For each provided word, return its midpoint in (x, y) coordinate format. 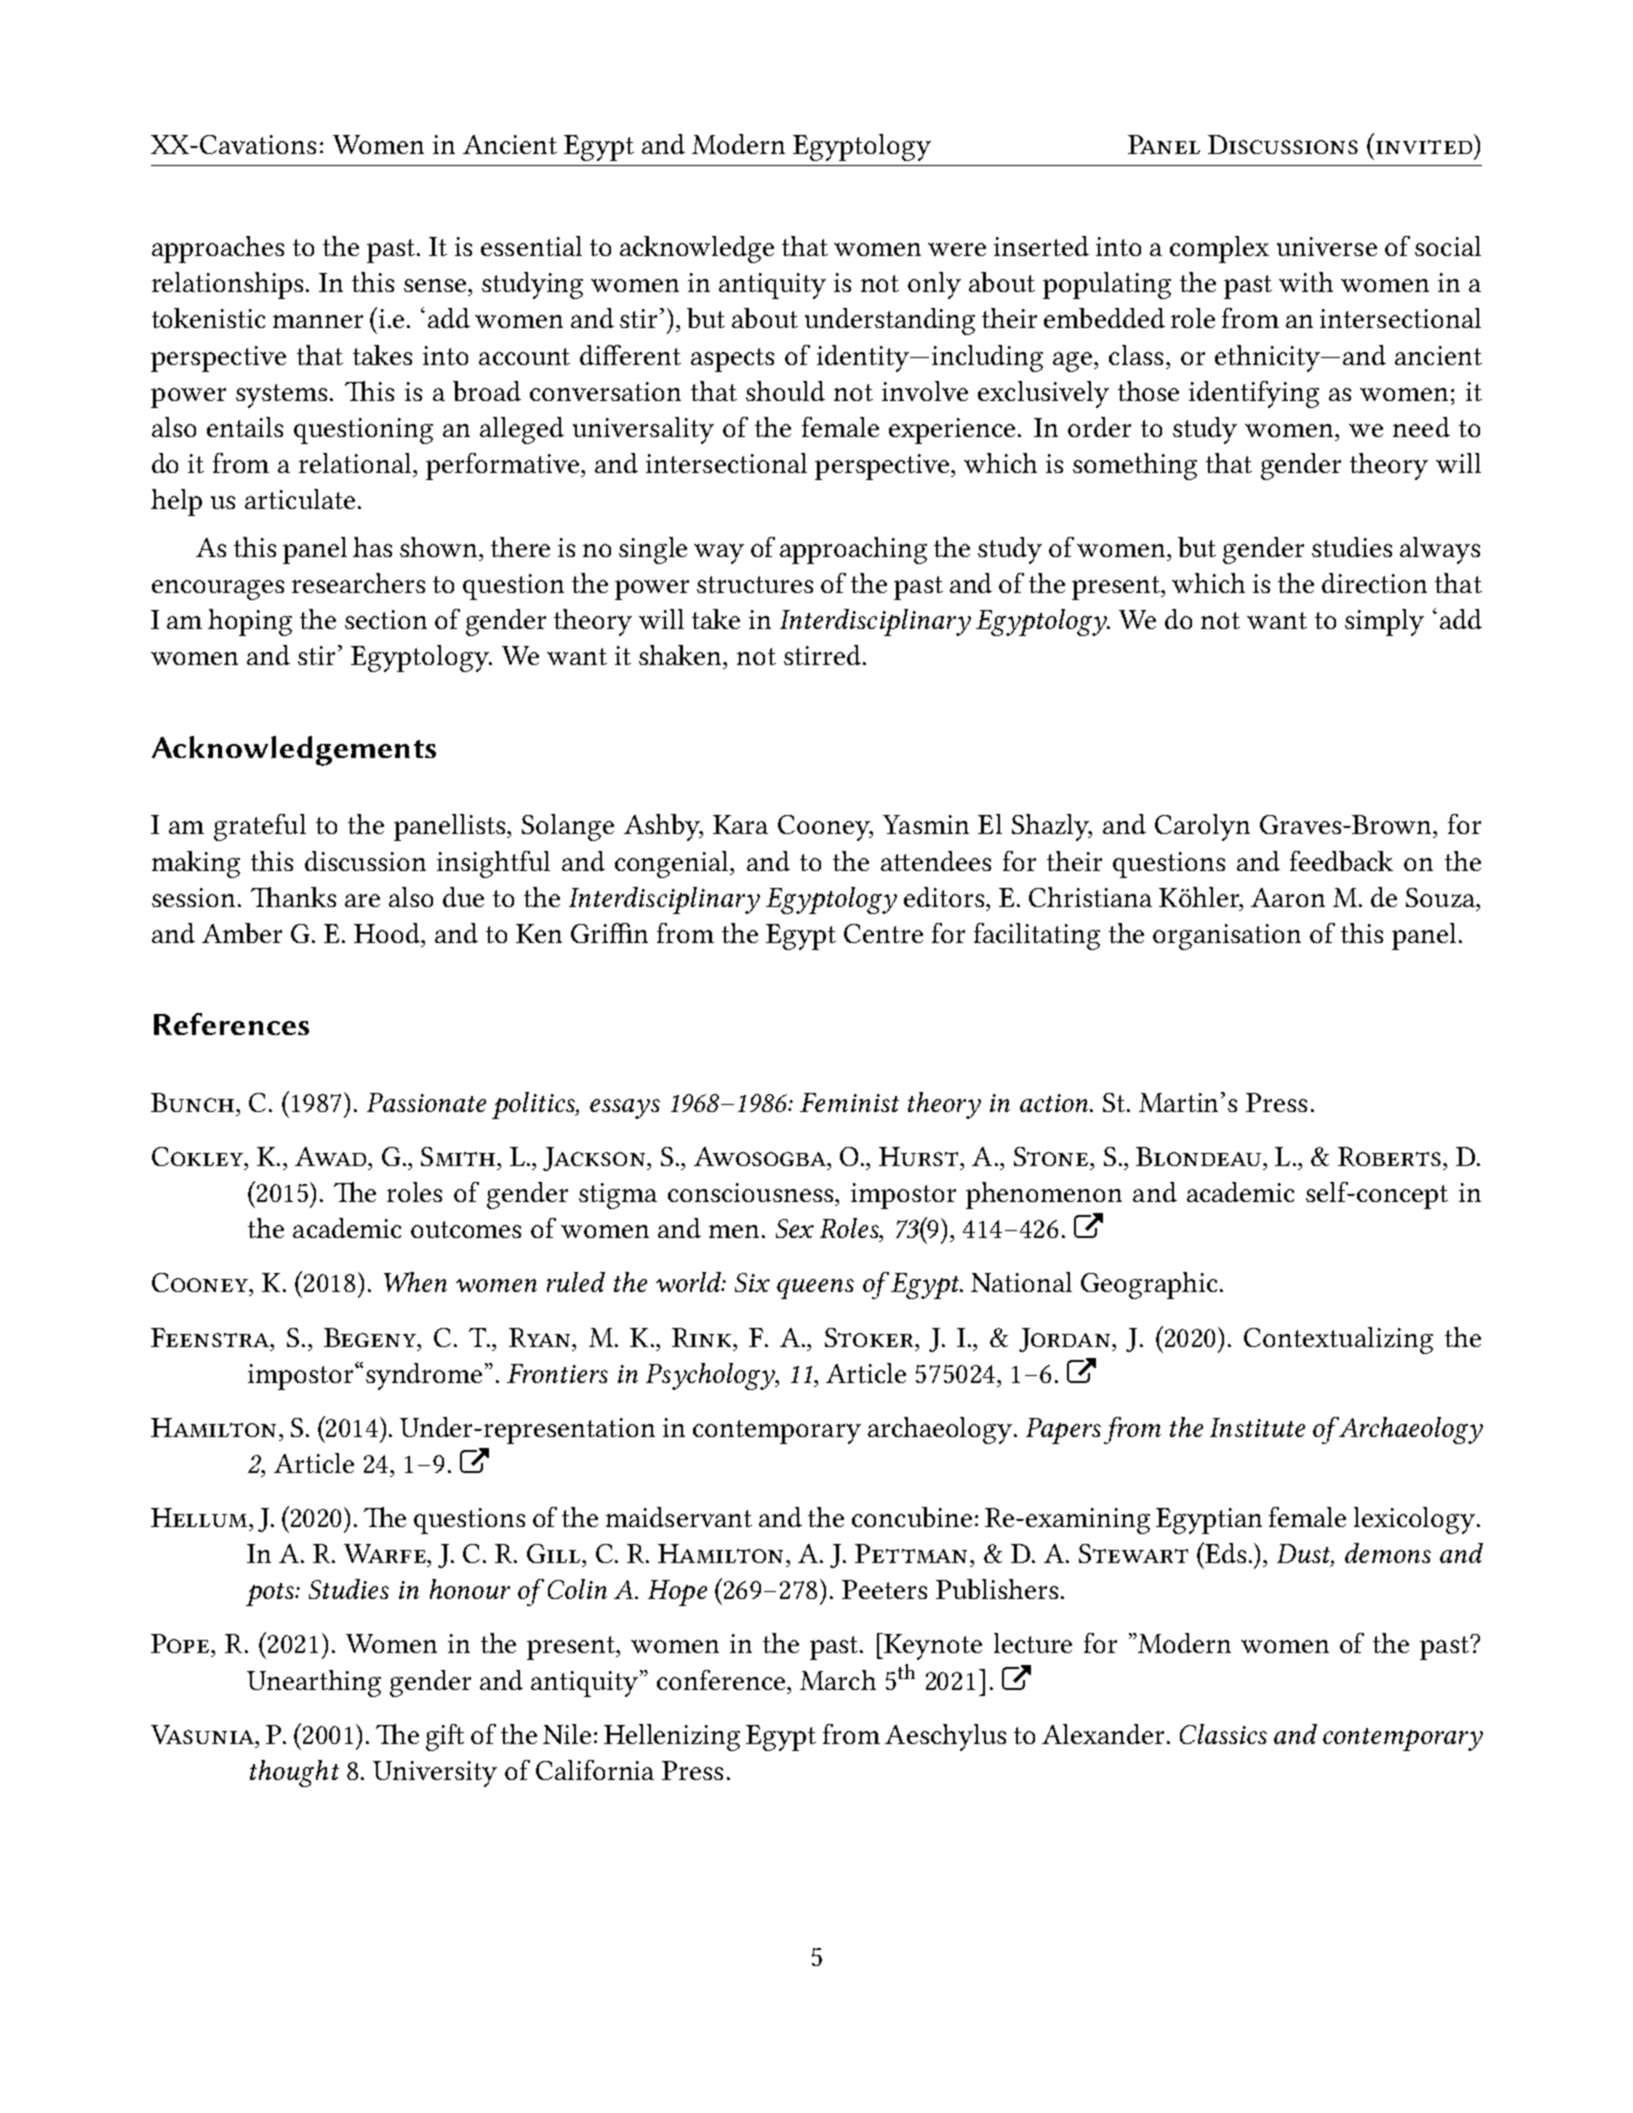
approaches (218, 249)
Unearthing (314, 1683)
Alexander (1103, 1734)
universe (1327, 246)
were (957, 249)
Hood (388, 933)
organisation (1227, 937)
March (838, 1680)
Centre (883, 933)
